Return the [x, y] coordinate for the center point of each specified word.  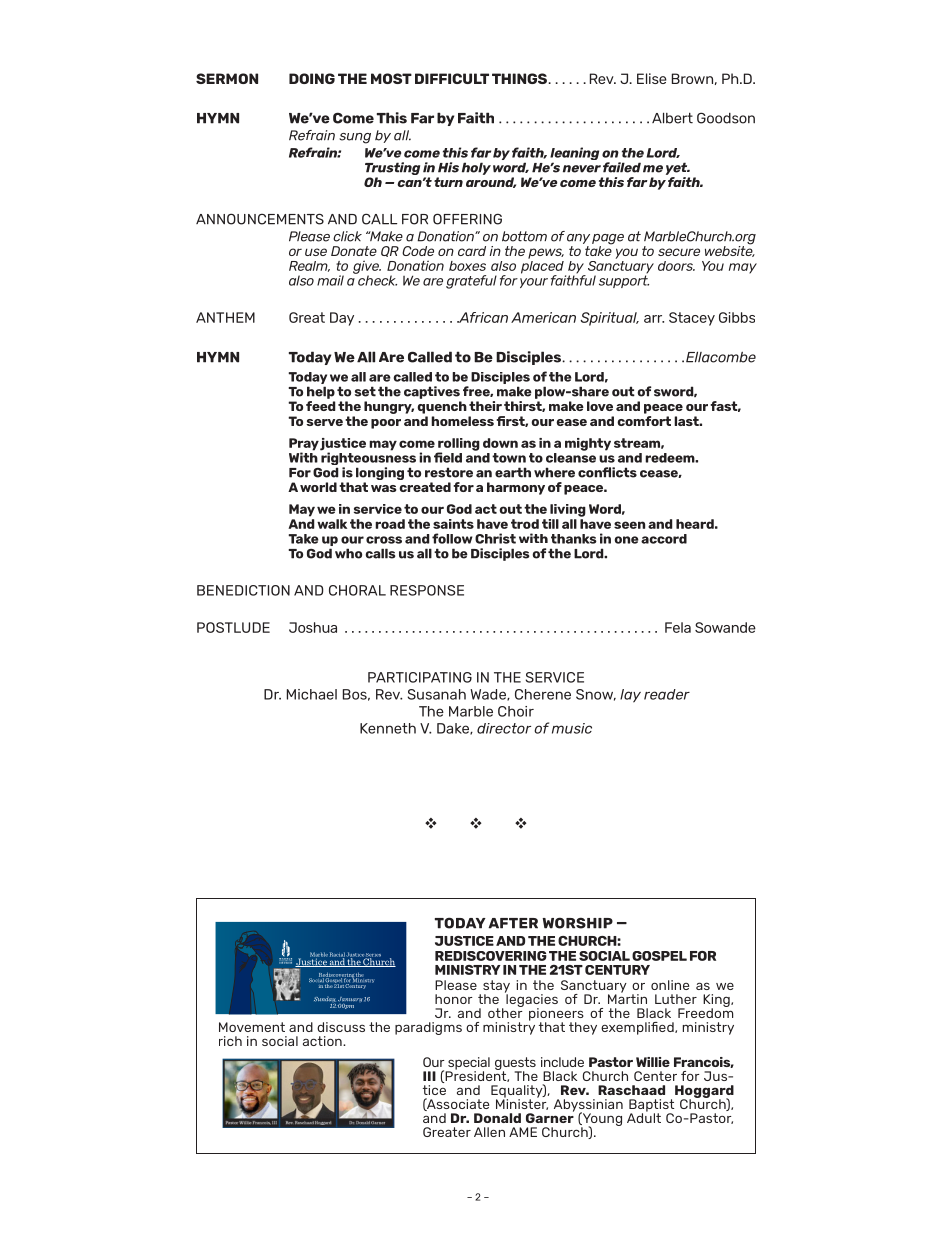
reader [667, 694]
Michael [312, 694]
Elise [652, 78]
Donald [497, 1118]
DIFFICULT [452, 78]
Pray [304, 445]
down [500, 443]
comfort [644, 419]
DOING [312, 78]
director [504, 728]
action [323, 1041]
